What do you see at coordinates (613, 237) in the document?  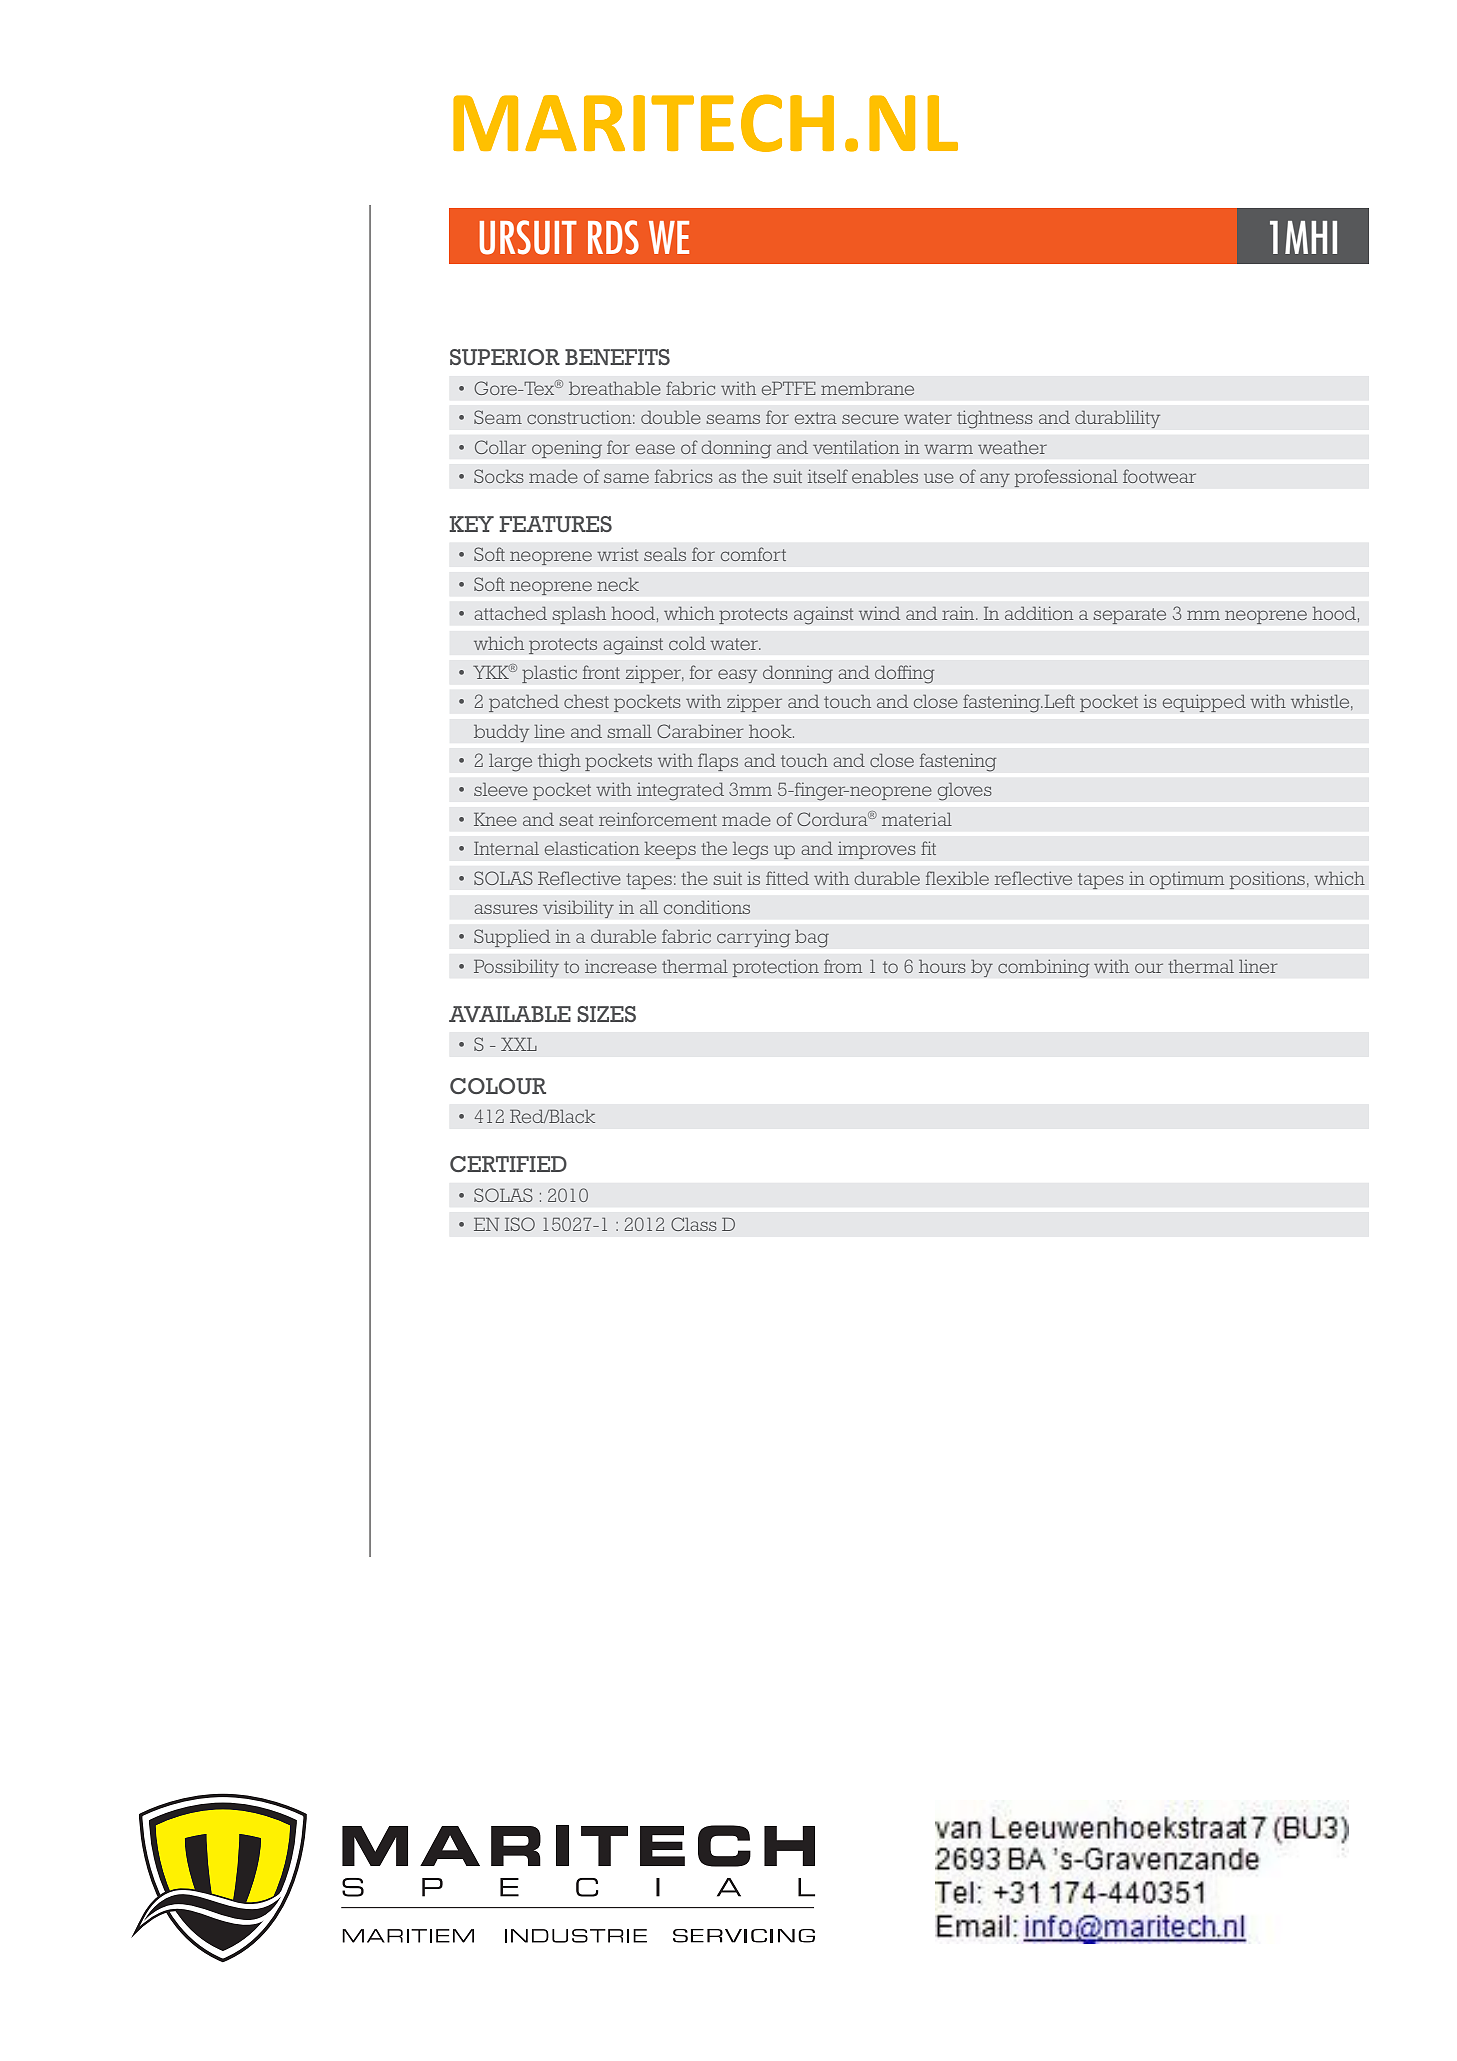 I see `RDS` at bounding box center [613, 237].
